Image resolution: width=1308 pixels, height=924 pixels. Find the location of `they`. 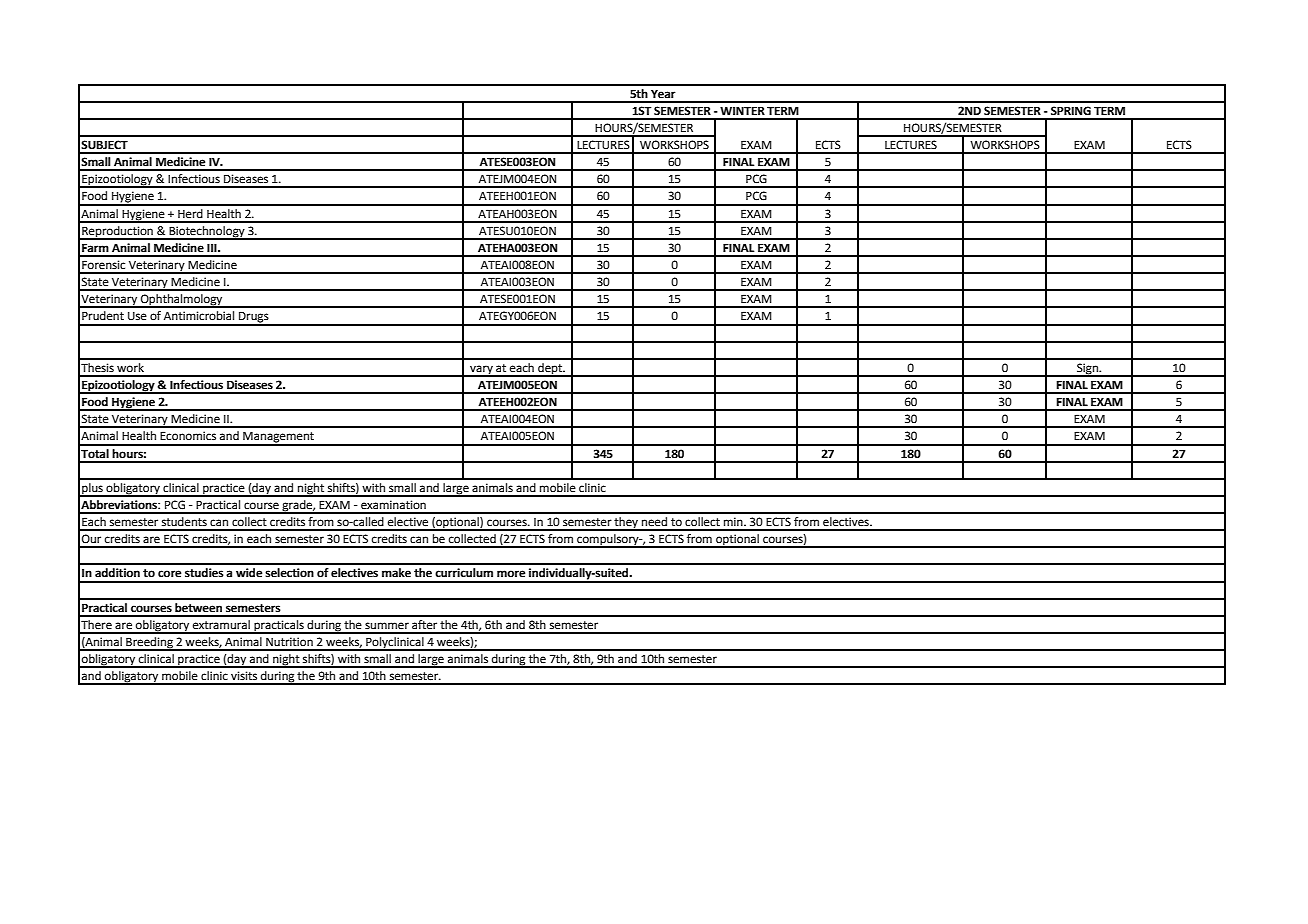

they is located at coordinates (626, 524).
